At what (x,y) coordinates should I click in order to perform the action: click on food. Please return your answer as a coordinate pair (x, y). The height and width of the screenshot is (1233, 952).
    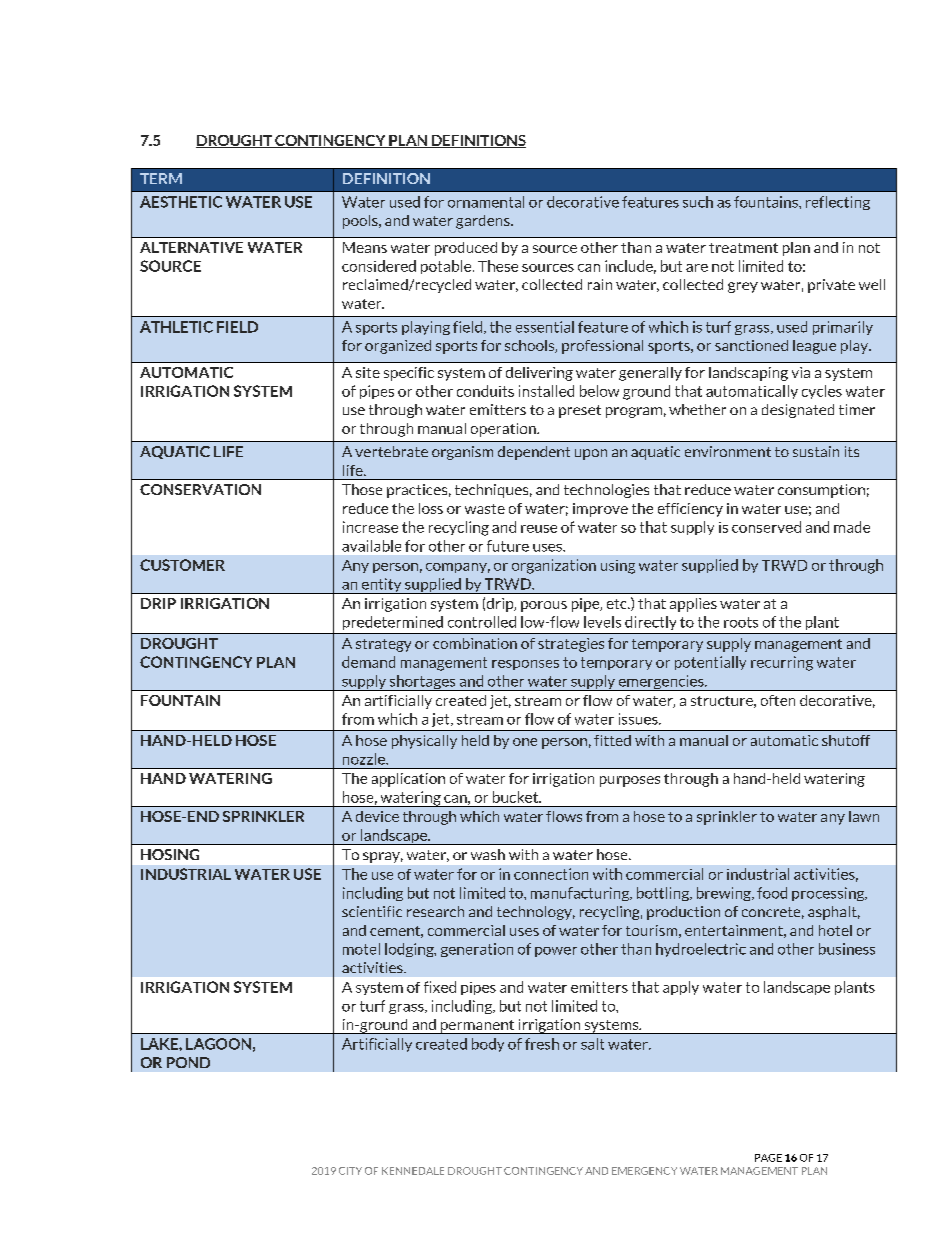
    Looking at the image, I should click on (772, 893).
